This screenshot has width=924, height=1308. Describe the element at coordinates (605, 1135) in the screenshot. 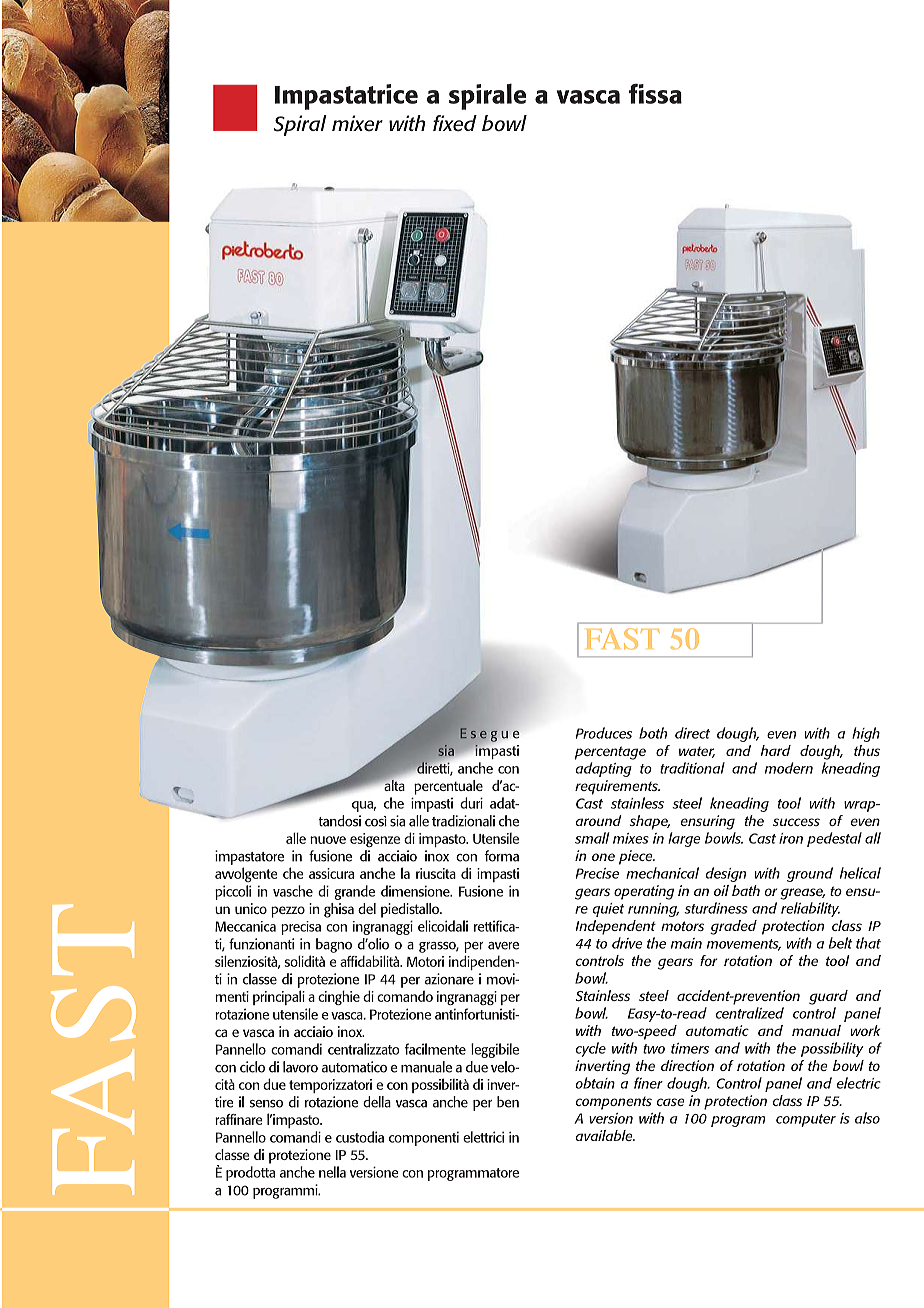

I see `available` at that location.
